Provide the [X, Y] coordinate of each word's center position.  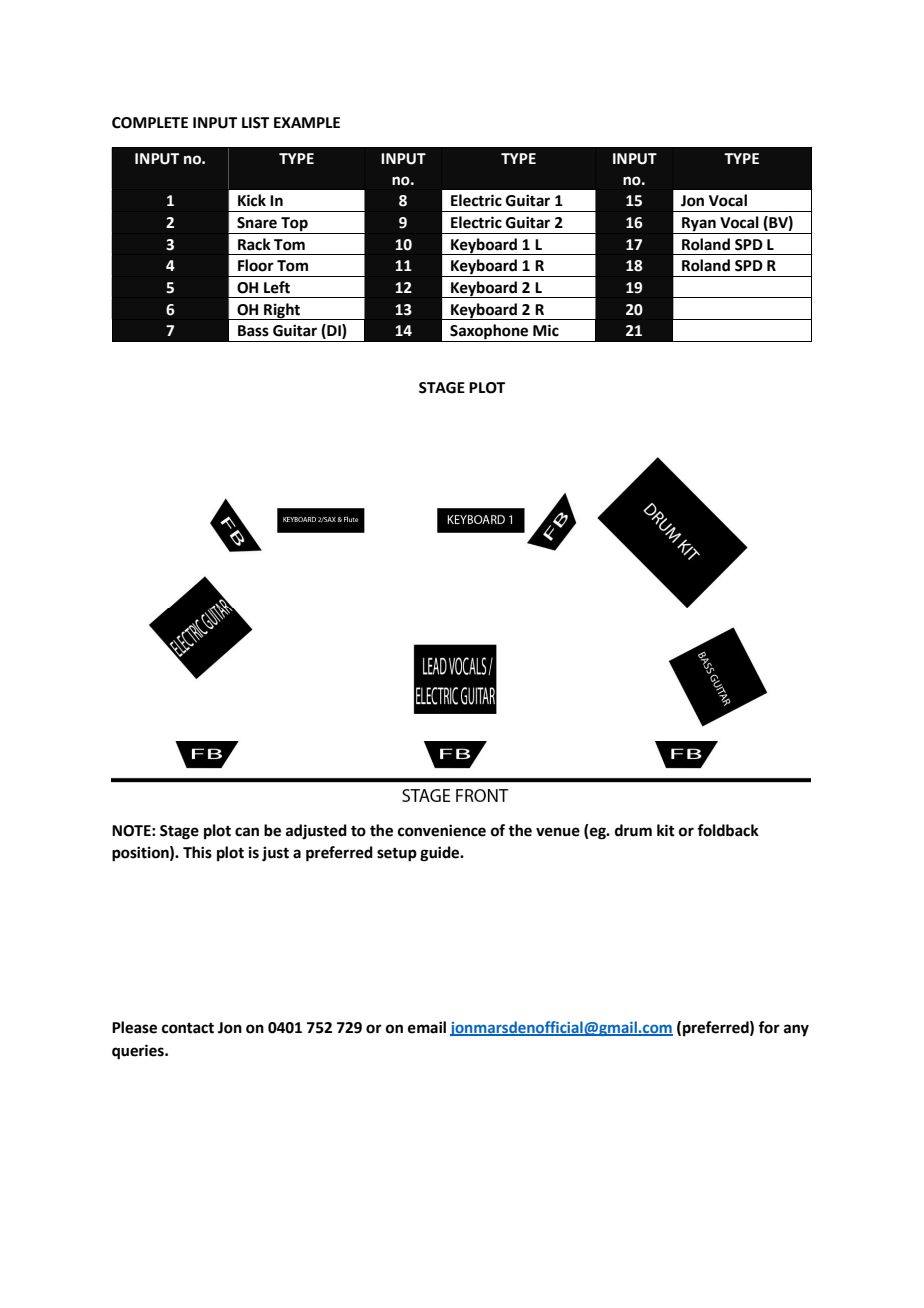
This [197, 852]
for [769, 1027]
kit [666, 830]
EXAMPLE [307, 122]
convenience [442, 830]
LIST [255, 123]
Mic [546, 330]
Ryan [699, 224]
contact [188, 1028]
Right [282, 311]
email [427, 1027]
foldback [728, 830]
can [247, 832]
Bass [253, 331]
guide [441, 854]
